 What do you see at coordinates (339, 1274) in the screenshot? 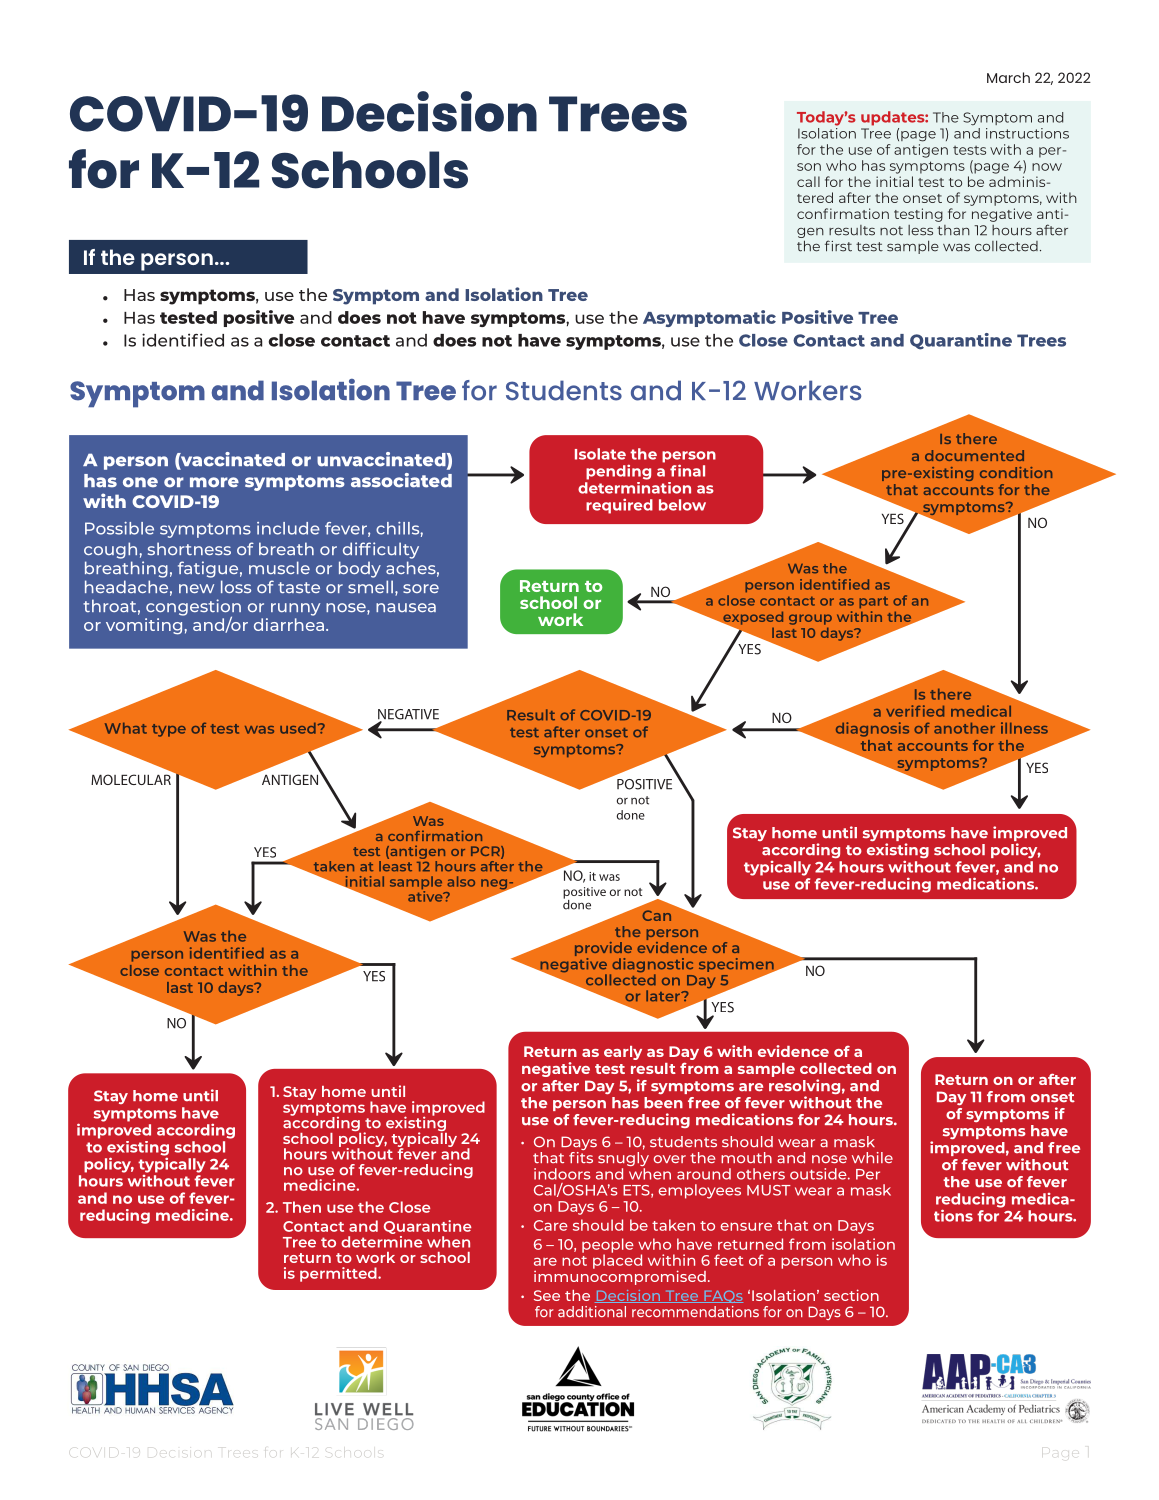
I see `permitted` at bounding box center [339, 1274].
